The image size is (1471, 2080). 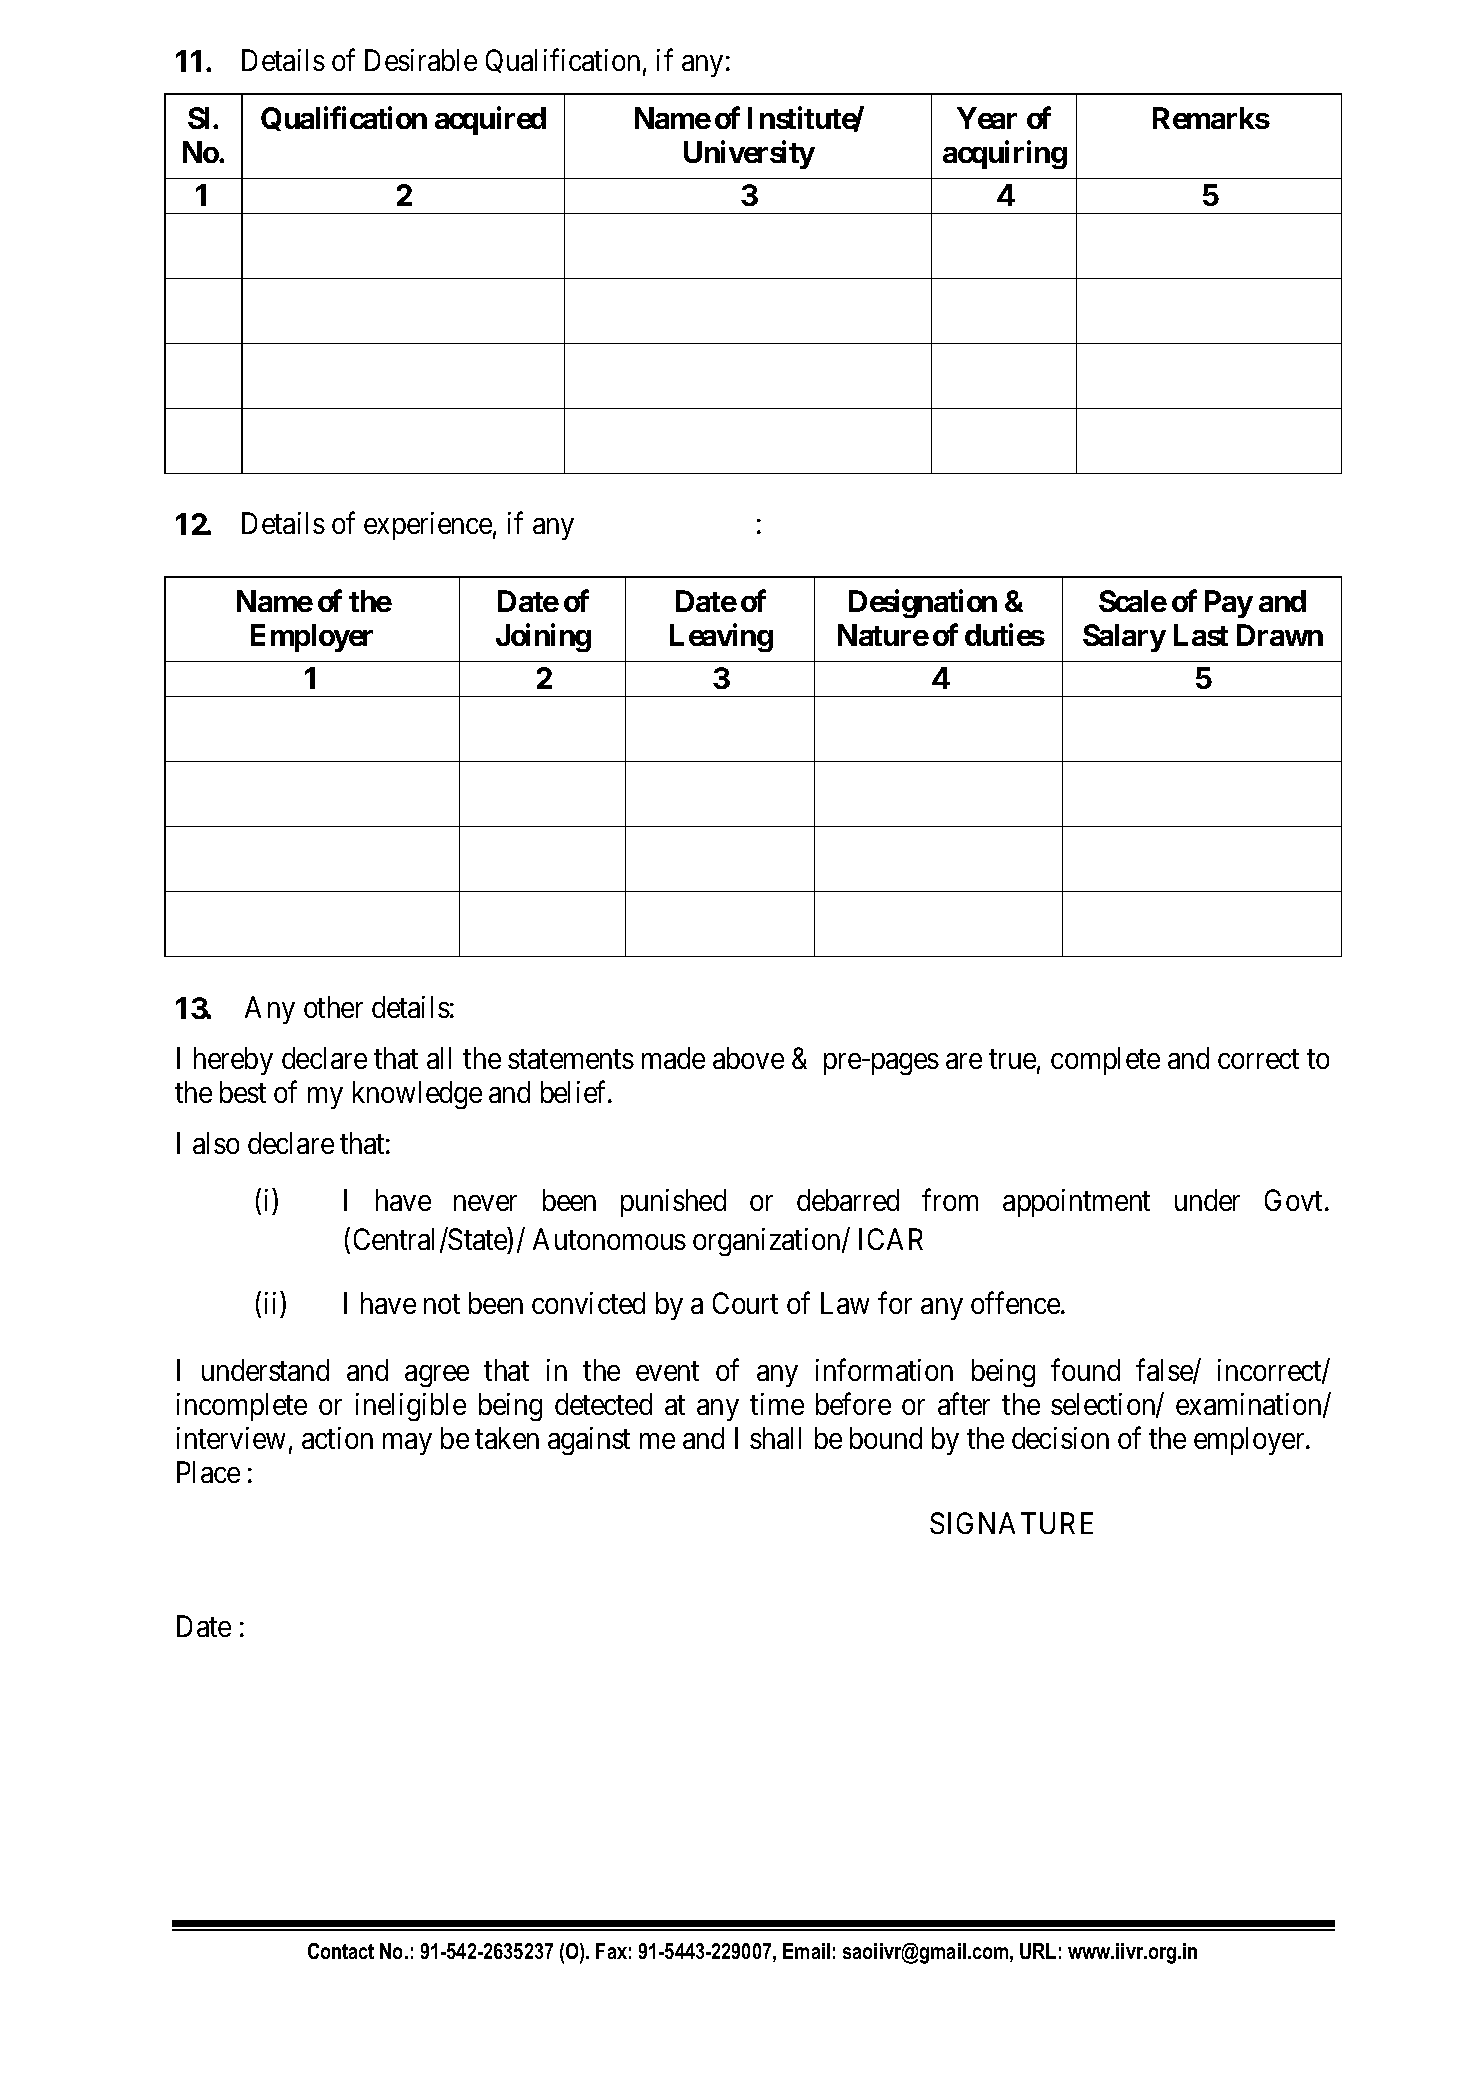 What do you see at coordinates (748, 1058) in the image?
I see `above` at bounding box center [748, 1058].
